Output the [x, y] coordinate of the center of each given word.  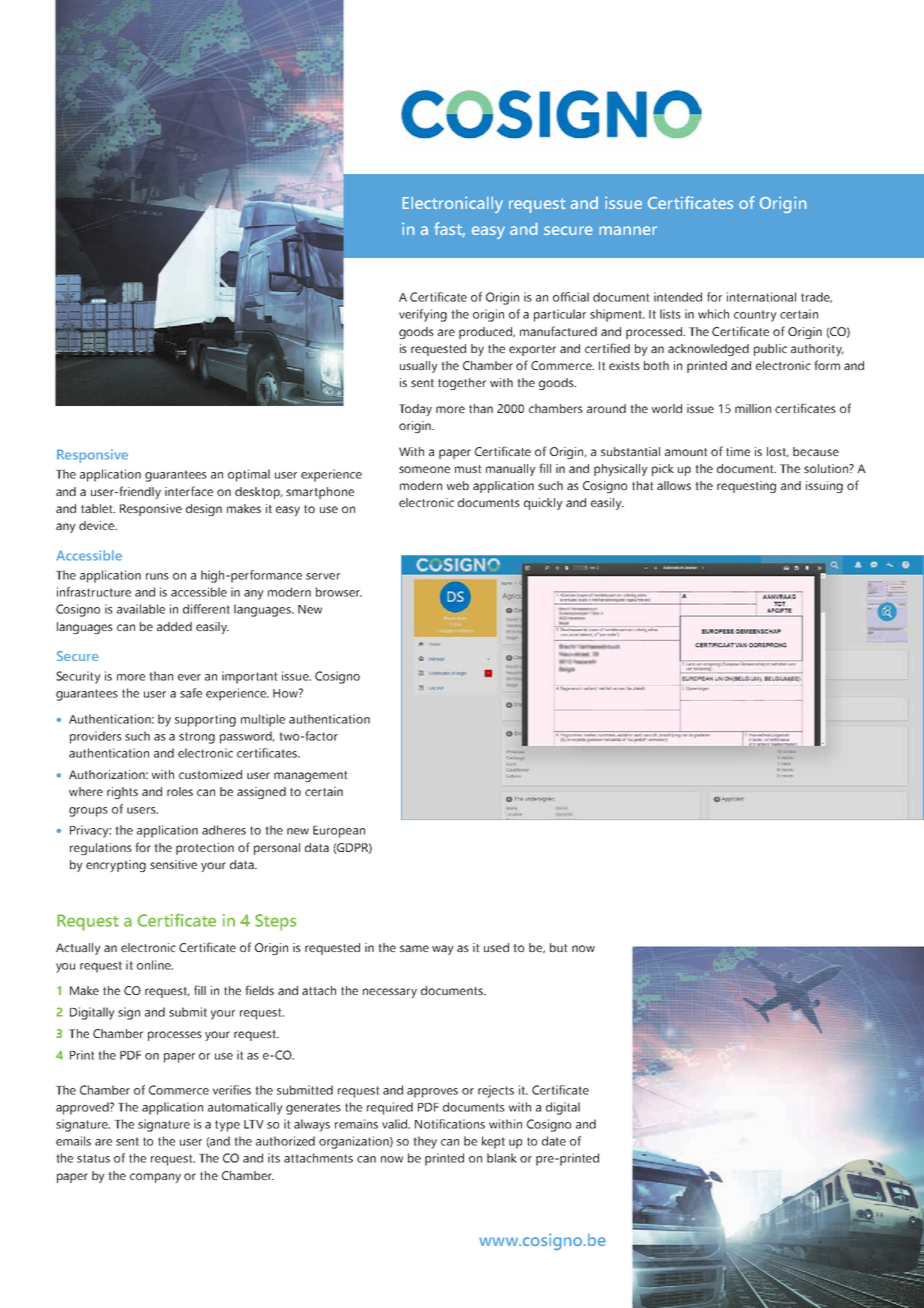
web [458, 485]
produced [486, 333]
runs [157, 576]
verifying [423, 315]
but [559, 947]
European [339, 832]
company [155, 1178]
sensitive [173, 864]
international [761, 297]
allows [674, 485]
